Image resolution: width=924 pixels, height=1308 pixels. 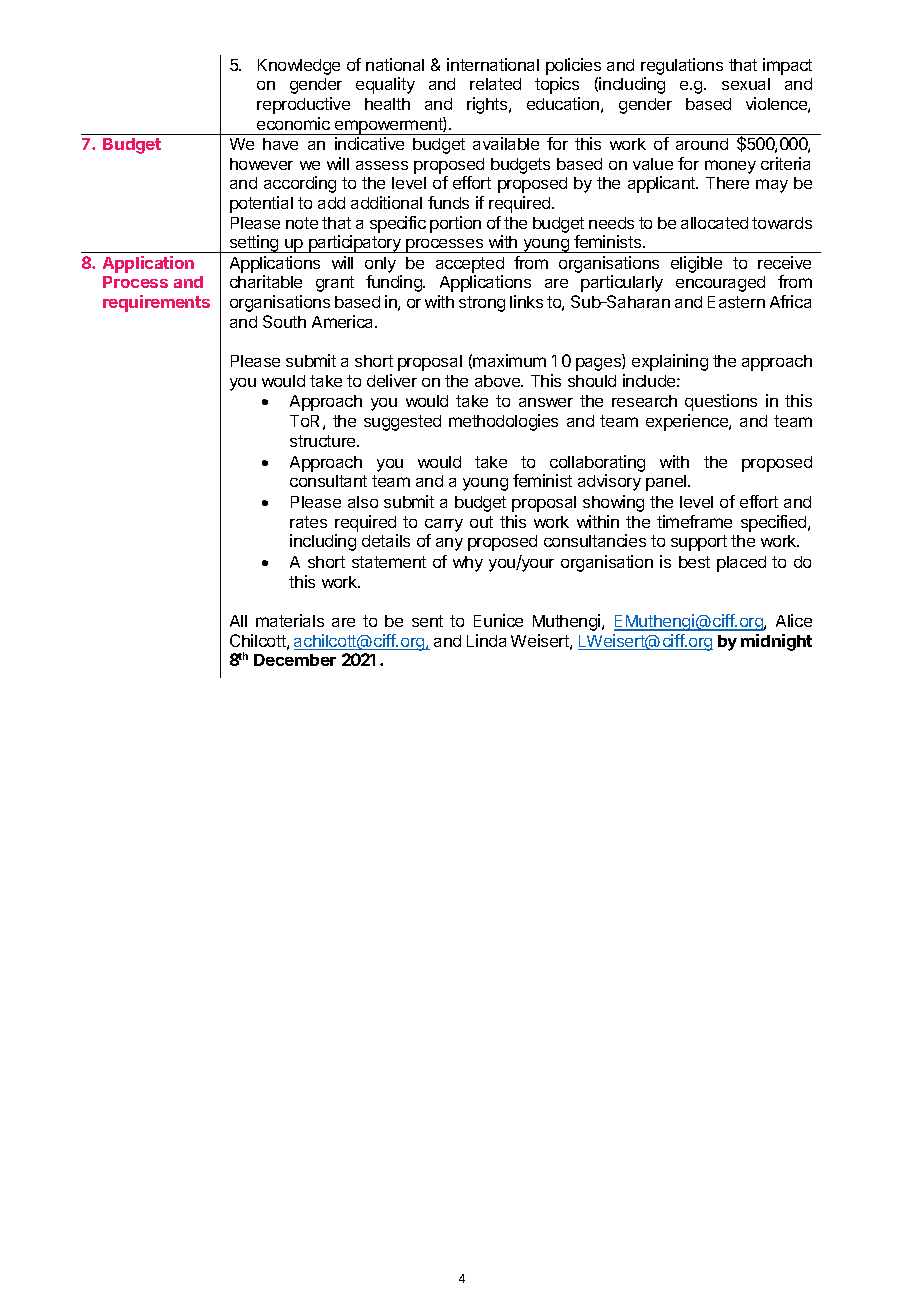 I want to click on panel, so click(x=667, y=483).
